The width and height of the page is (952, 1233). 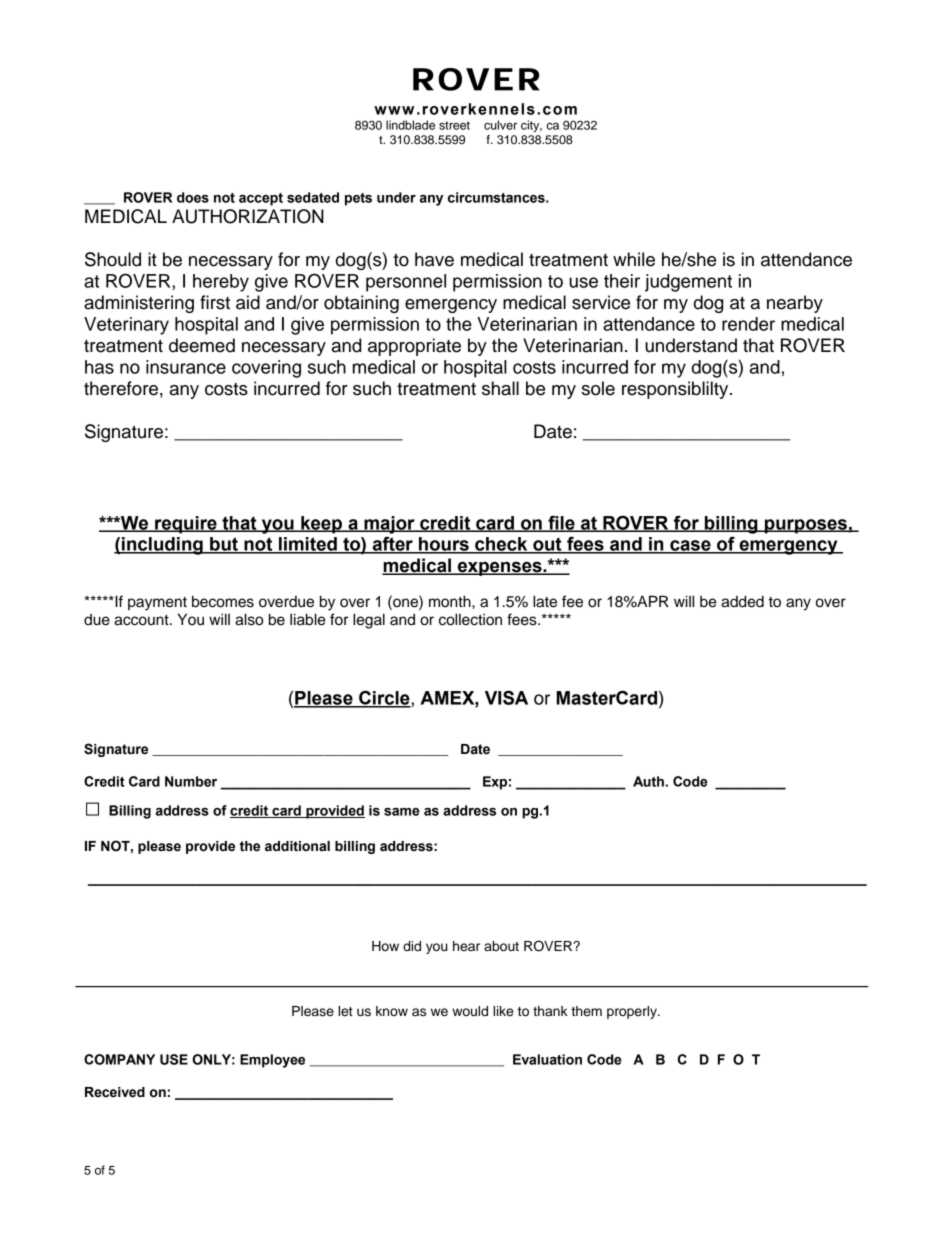 What do you see at coordinates (157, 604) in the page?
I see `payment` at bounding box center [157, 604].
